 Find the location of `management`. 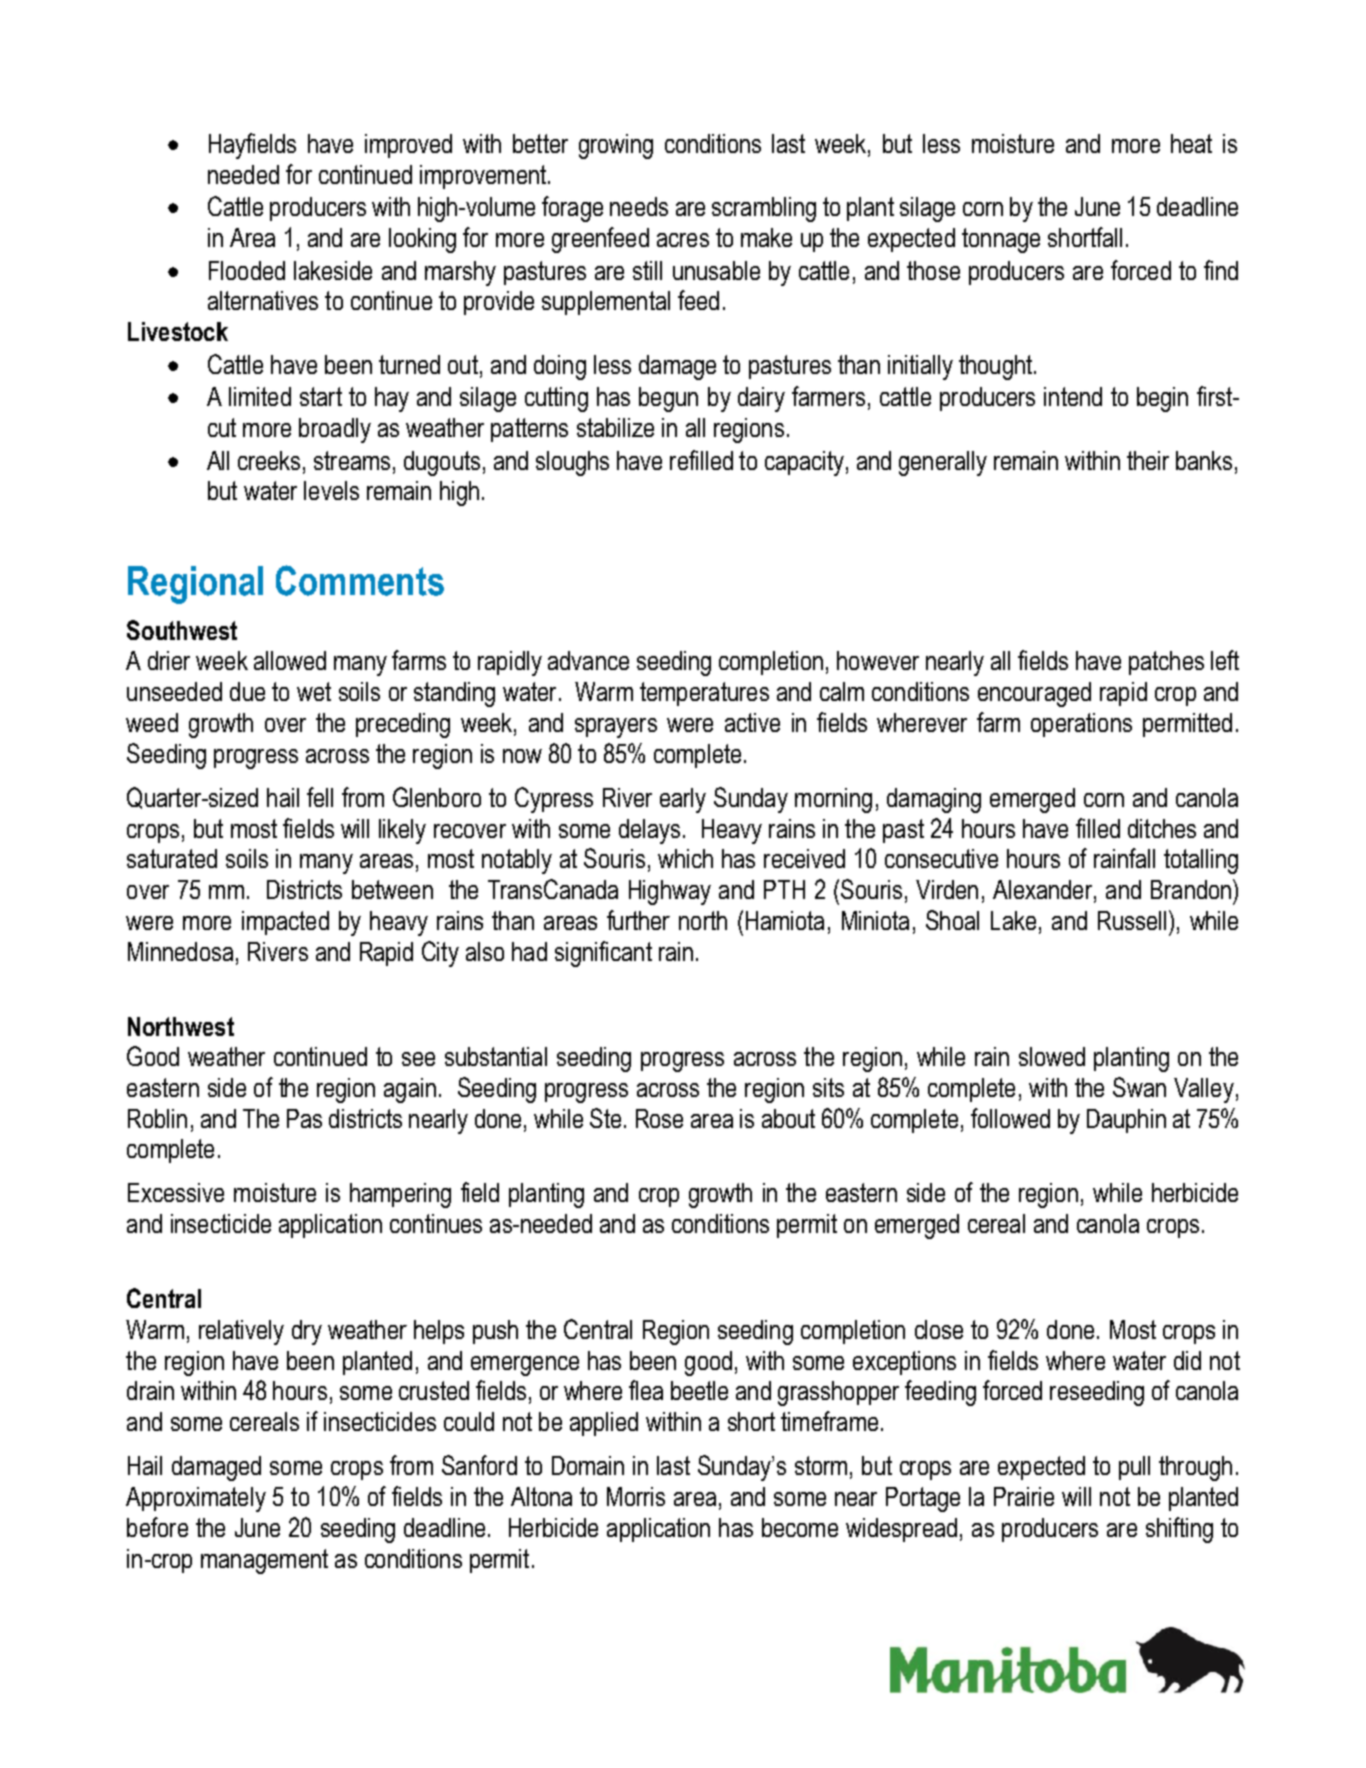

management is located at coordinates (264, 1561).
